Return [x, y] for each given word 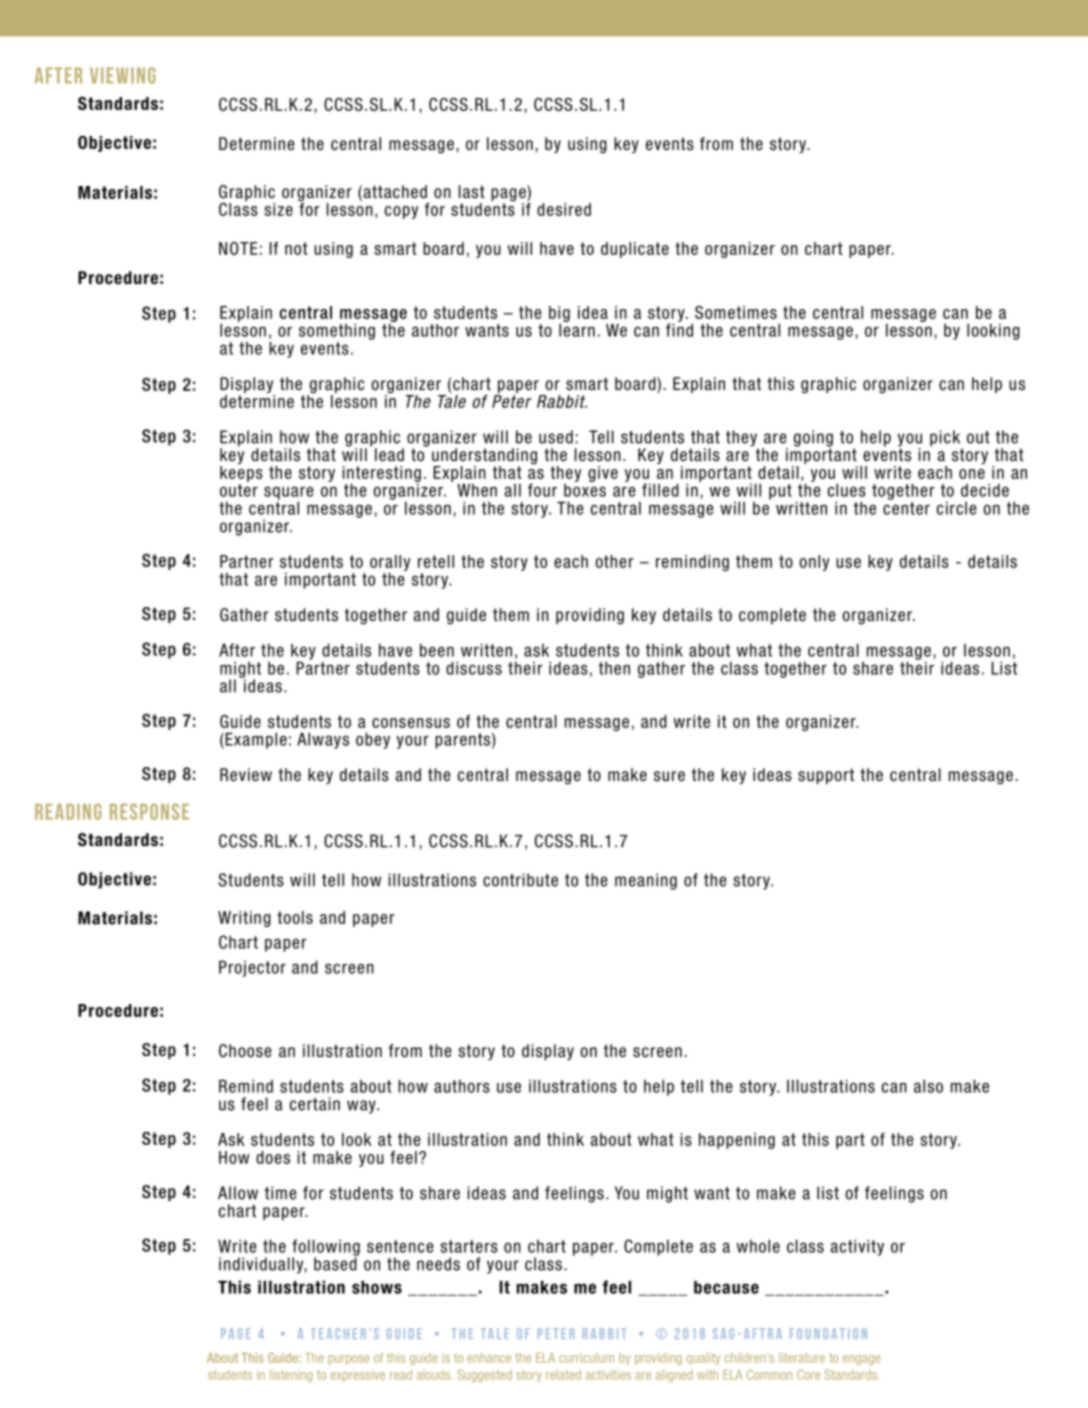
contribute [520, 880]
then [614, 668]
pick [946, 439]
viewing [123, 75]
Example [255, 740]
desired [564, 209]
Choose [245, 1051]
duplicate [635, 250]
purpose [349, 1360]
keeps [241, 474]
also [928, 1086]
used [556, 437]
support [826, 776]
